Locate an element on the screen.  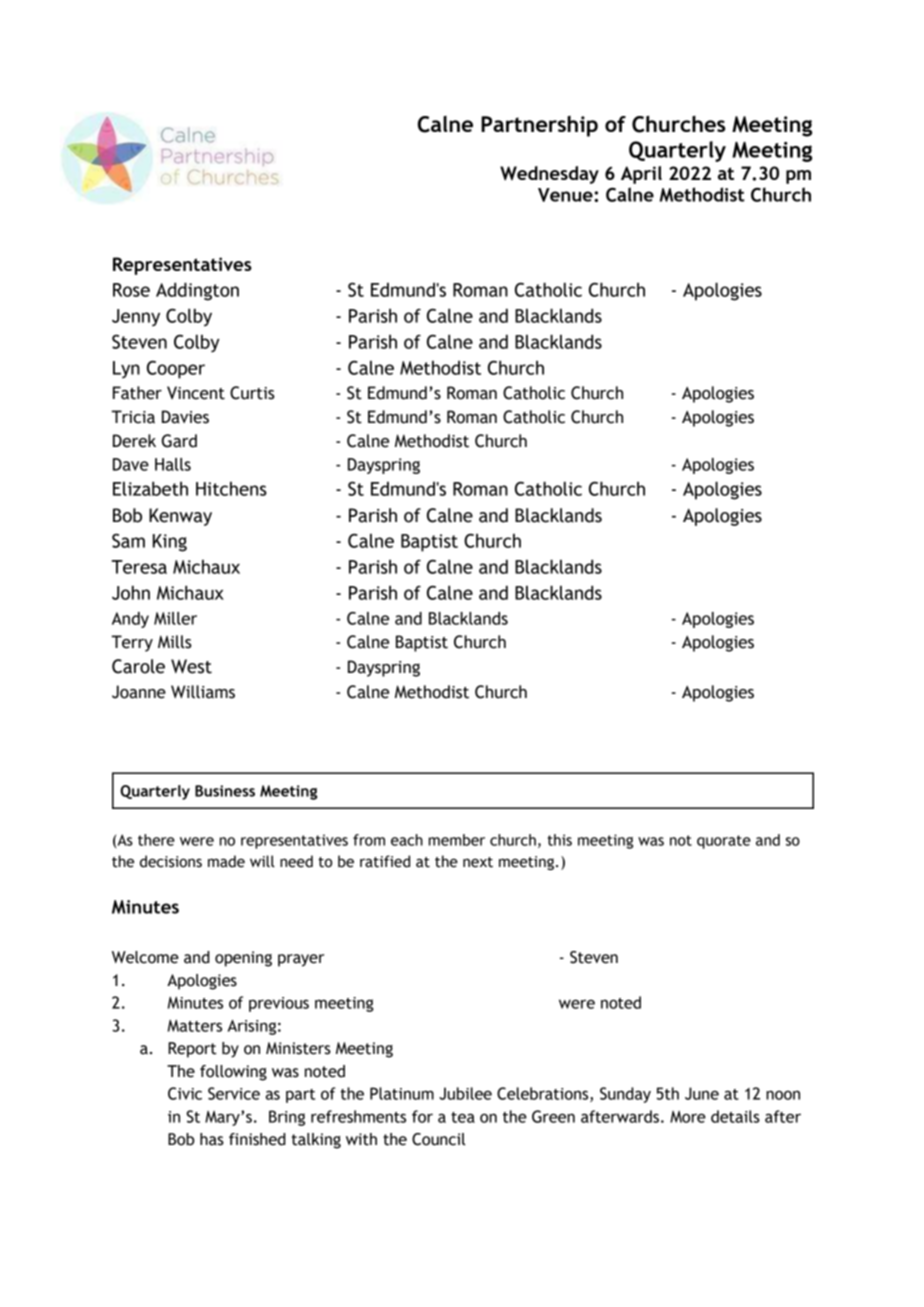
Davies is located at coordinates (185, 417).
